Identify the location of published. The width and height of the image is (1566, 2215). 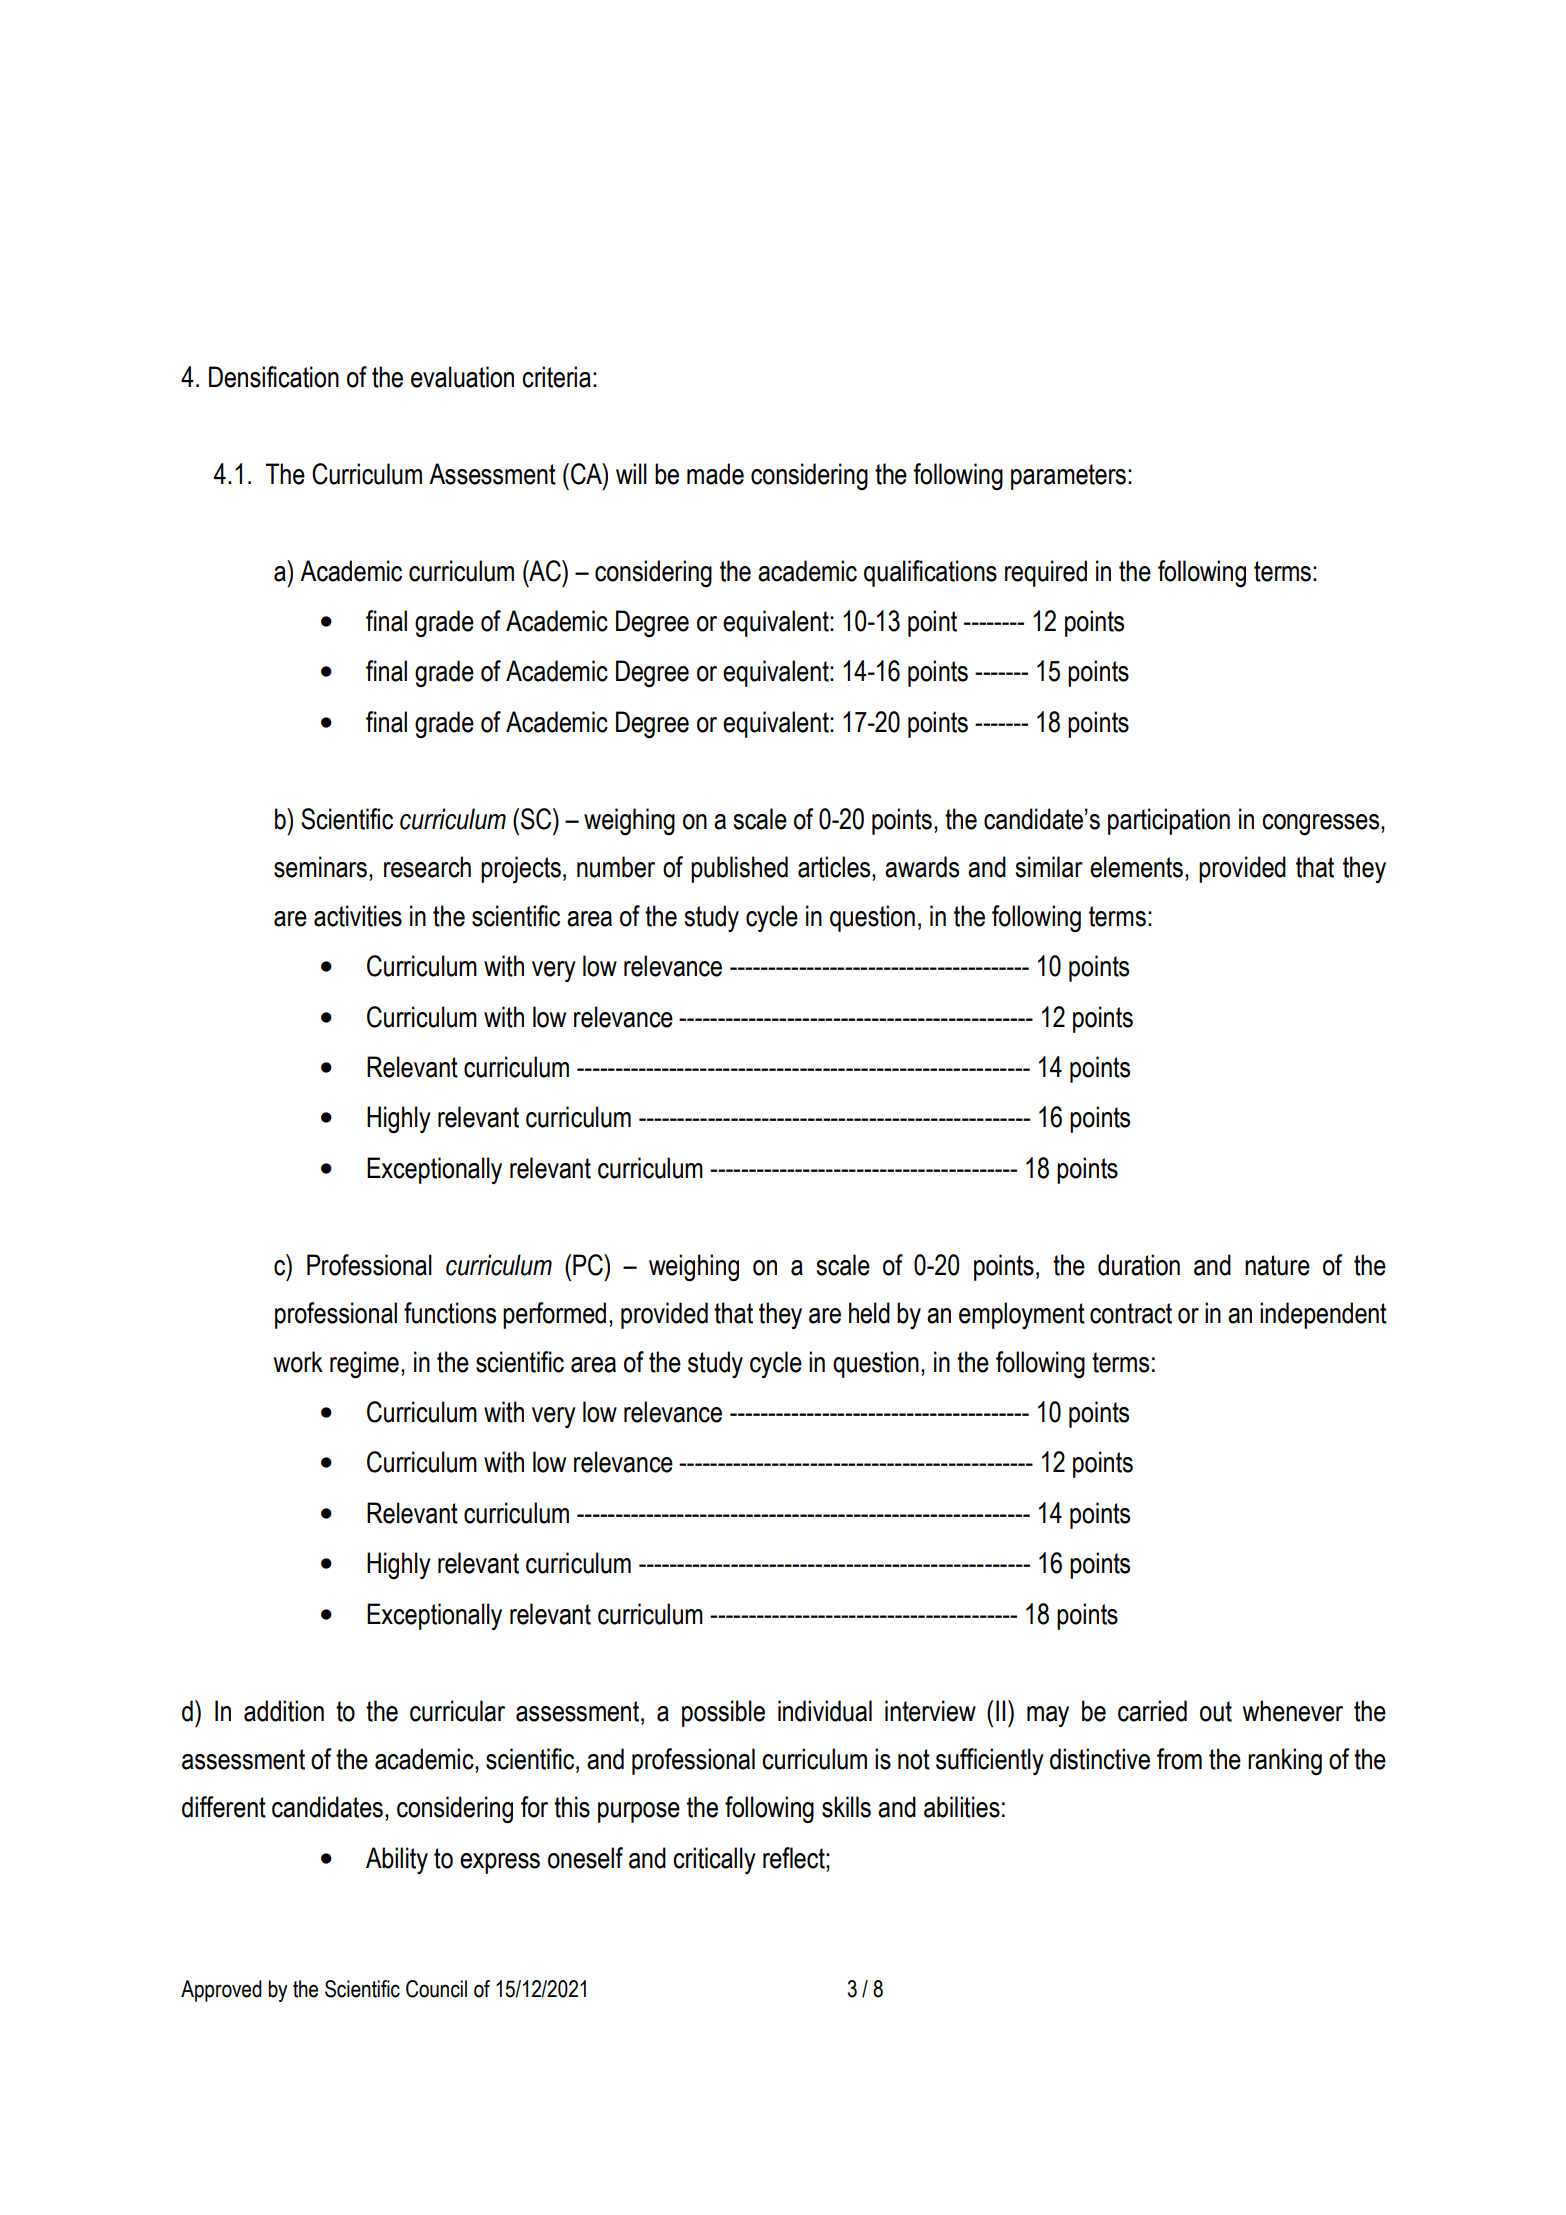
(739, 869).
